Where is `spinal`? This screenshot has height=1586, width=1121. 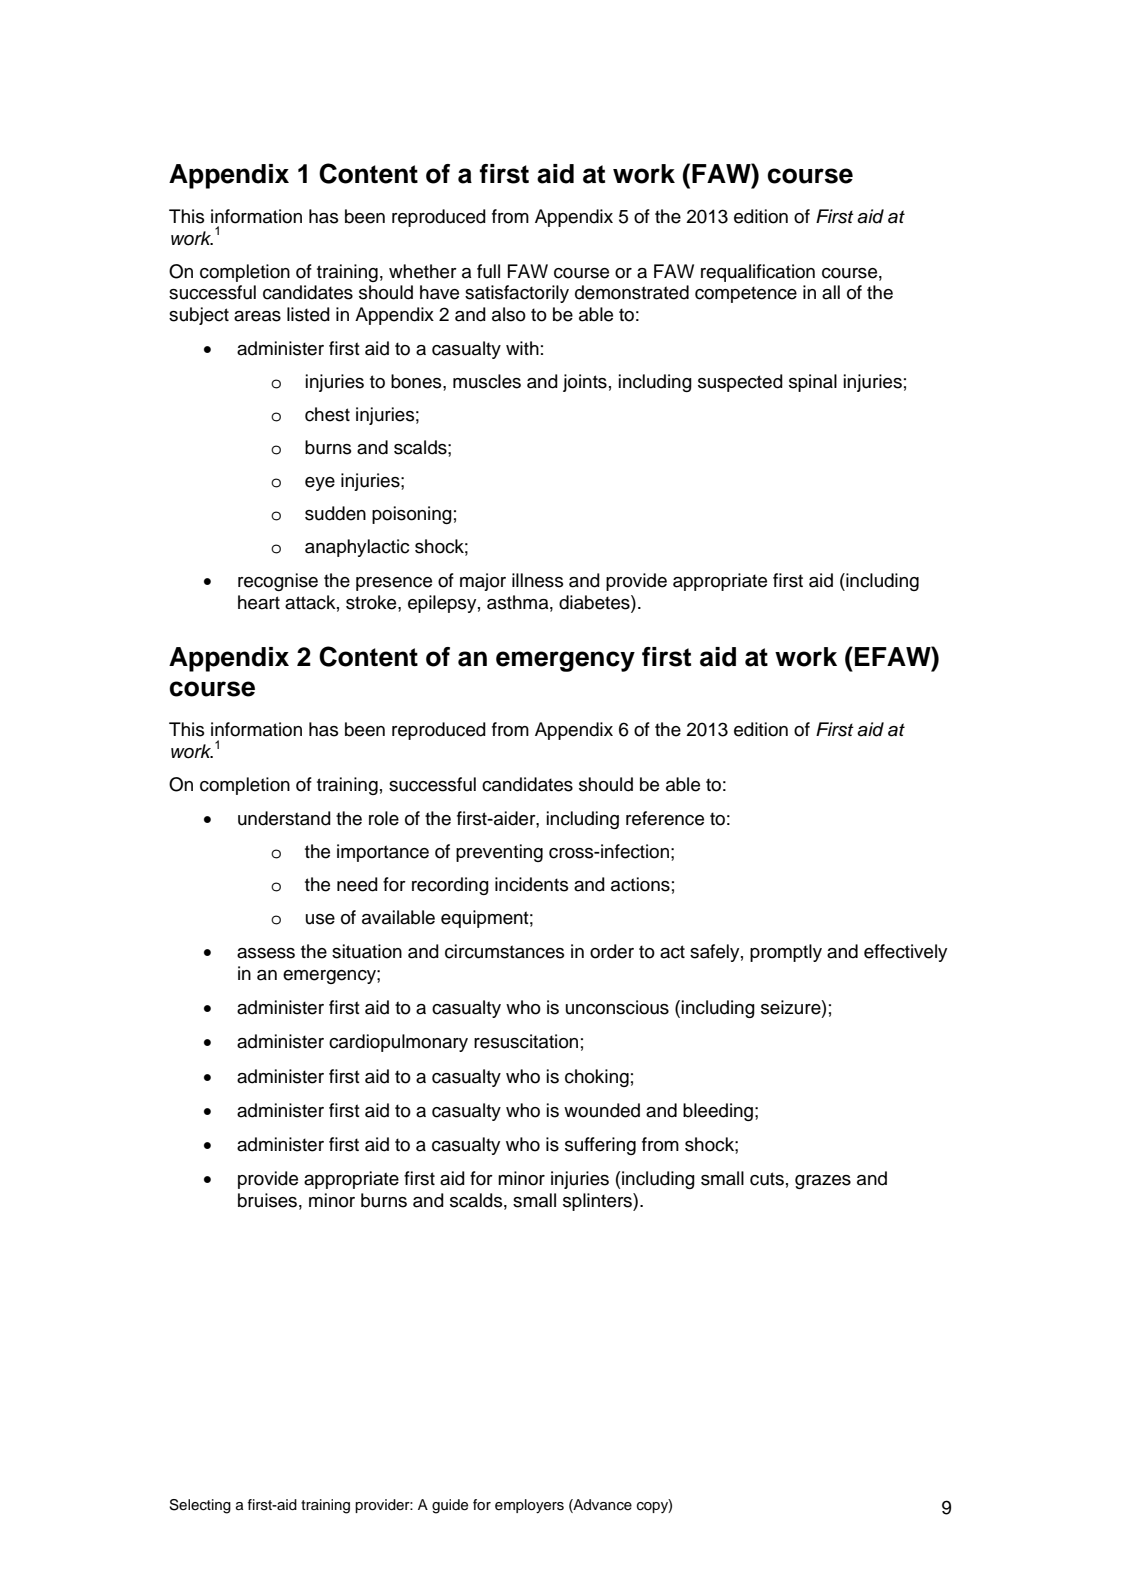
spinal is located at coordinates (813, 383).
